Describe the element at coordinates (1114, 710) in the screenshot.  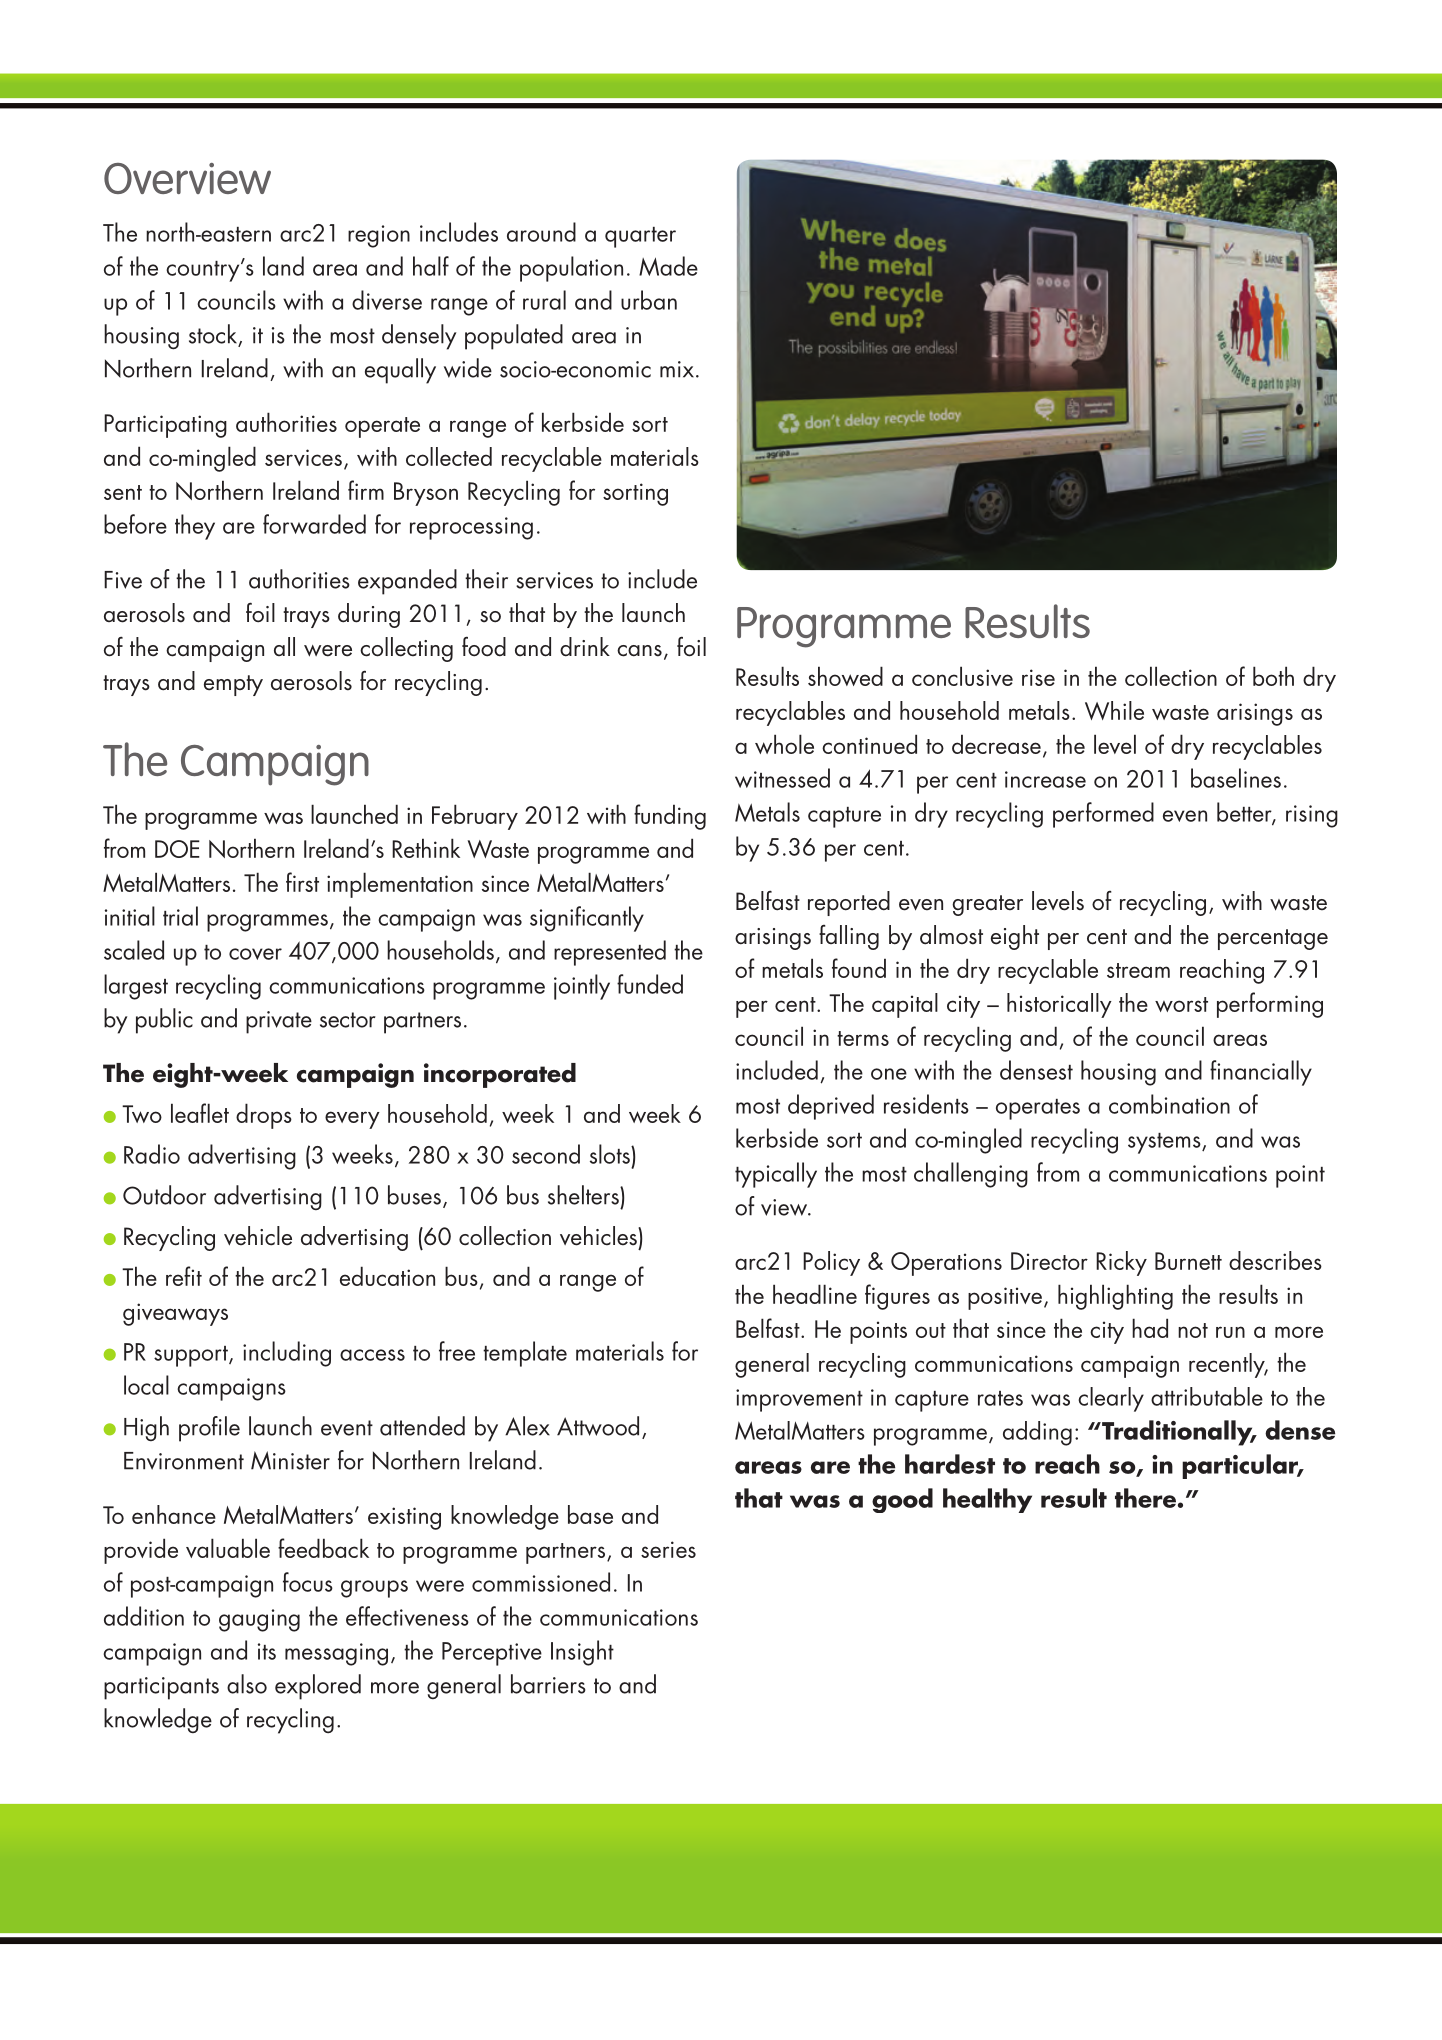
I see `While` at that location.
